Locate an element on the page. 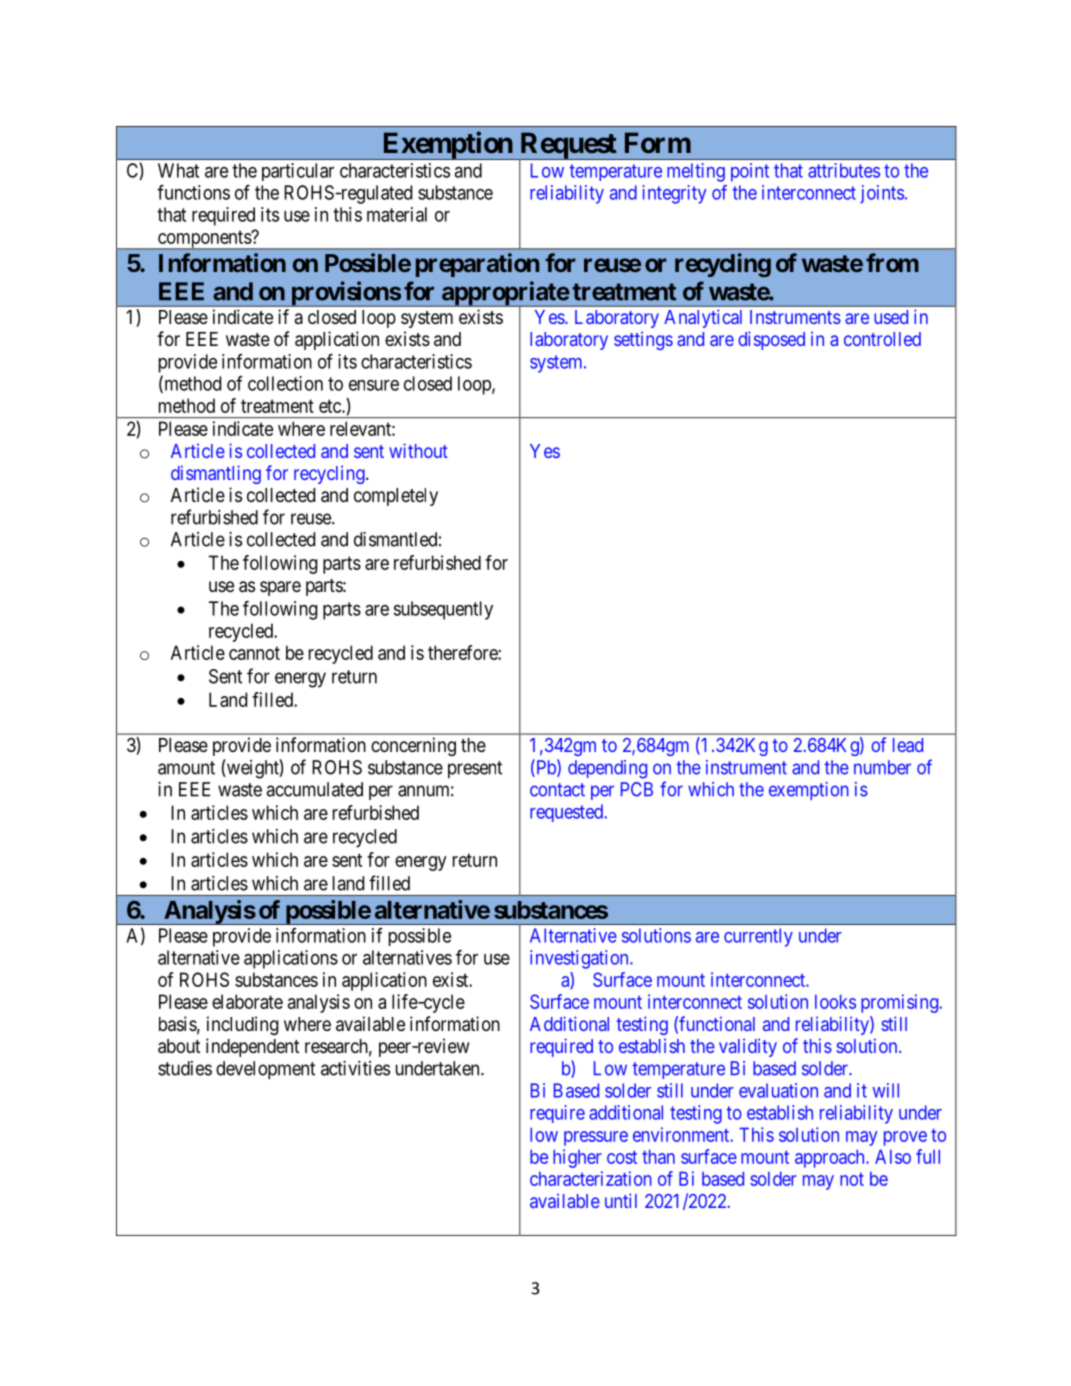 The width and height of the page is (1071, 1386). controlled is located at coordinates (882, 339).
